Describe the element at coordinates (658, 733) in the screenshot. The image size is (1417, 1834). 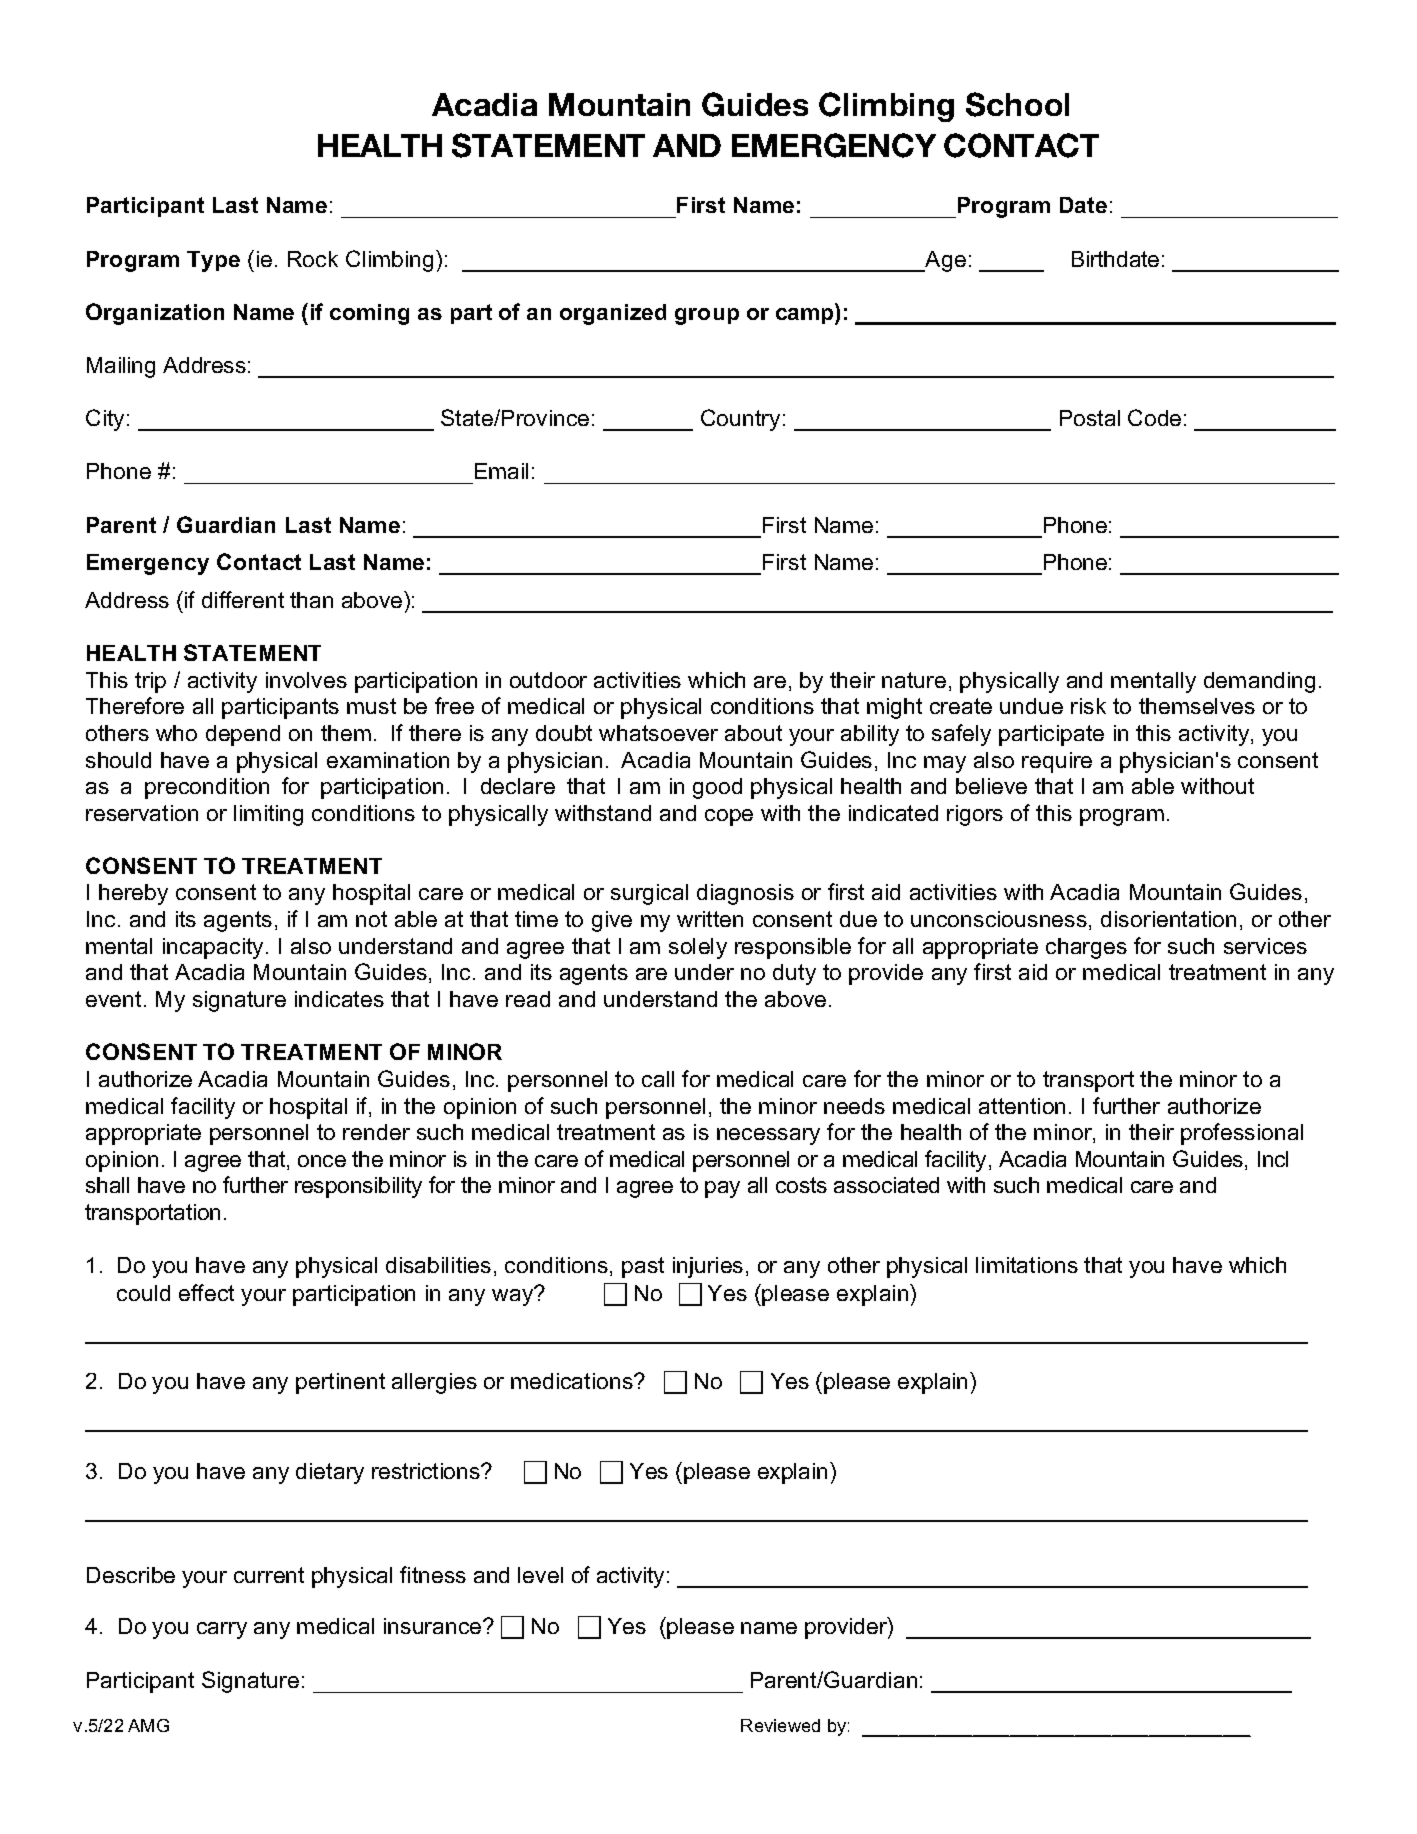
I see `whatsoever` at that location.
